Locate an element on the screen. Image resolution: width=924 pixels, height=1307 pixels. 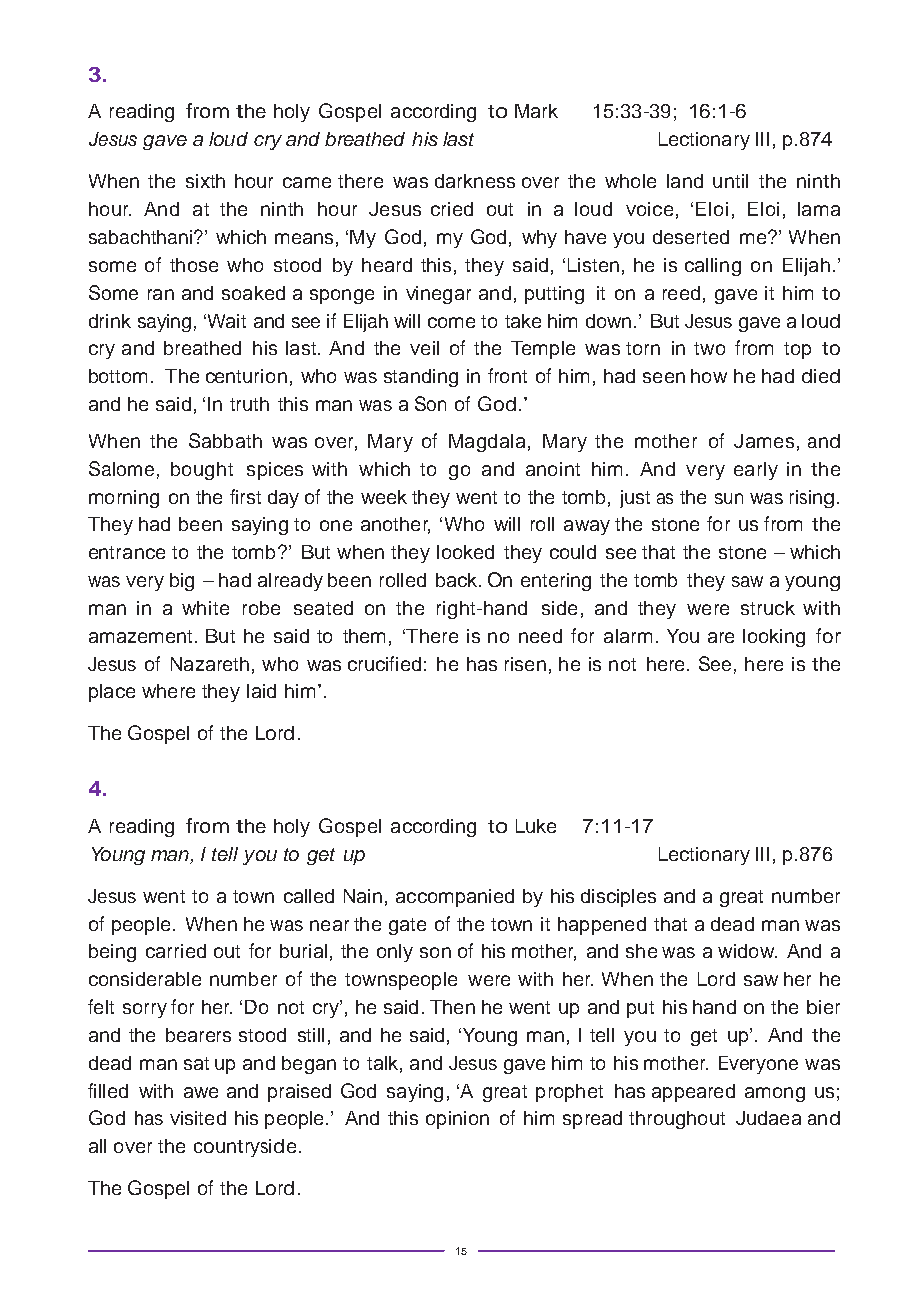
sixth is located at coordinates (205, 181).
